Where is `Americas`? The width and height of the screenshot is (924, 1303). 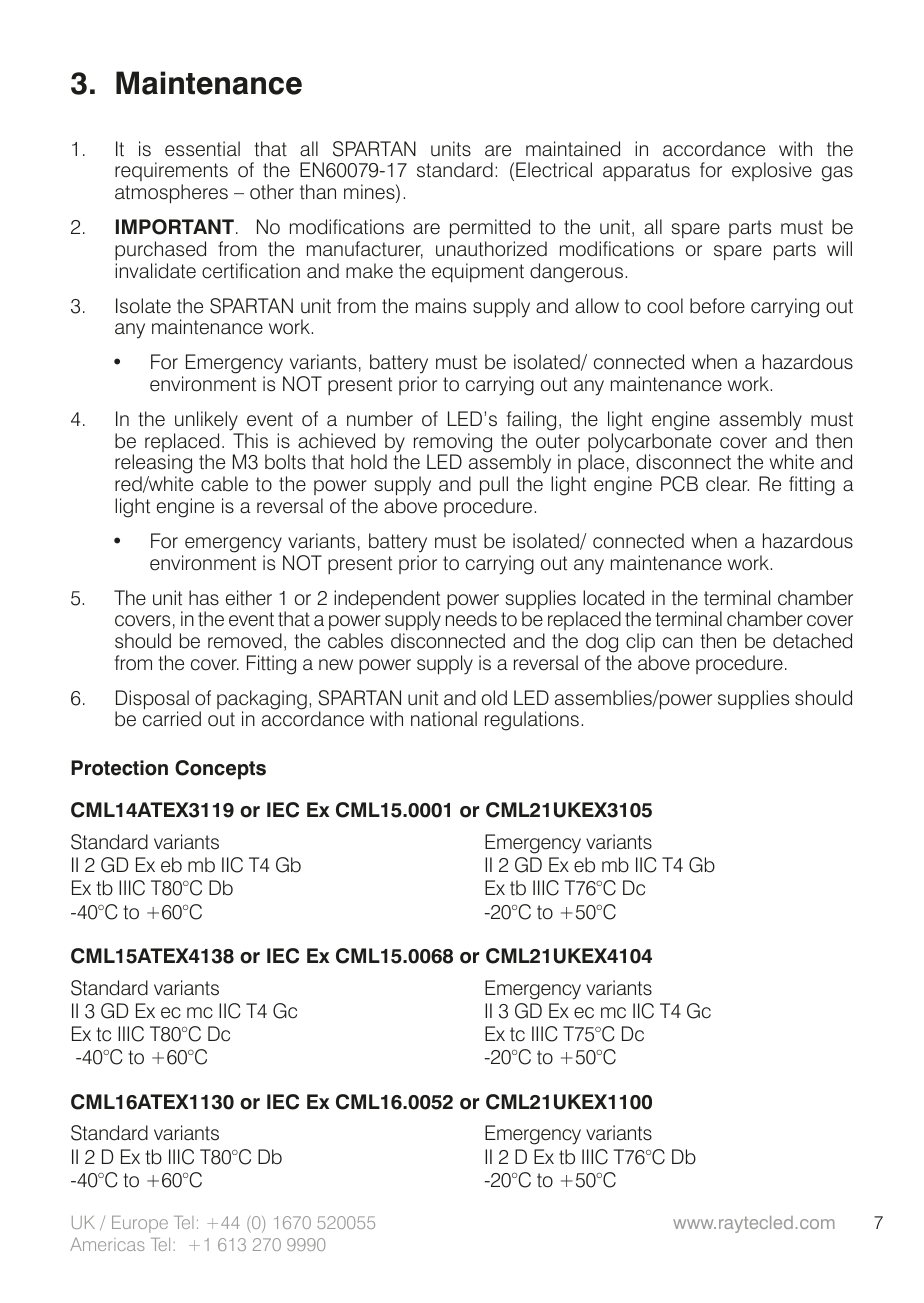
Americas is located at coordinates (107, 1244).
